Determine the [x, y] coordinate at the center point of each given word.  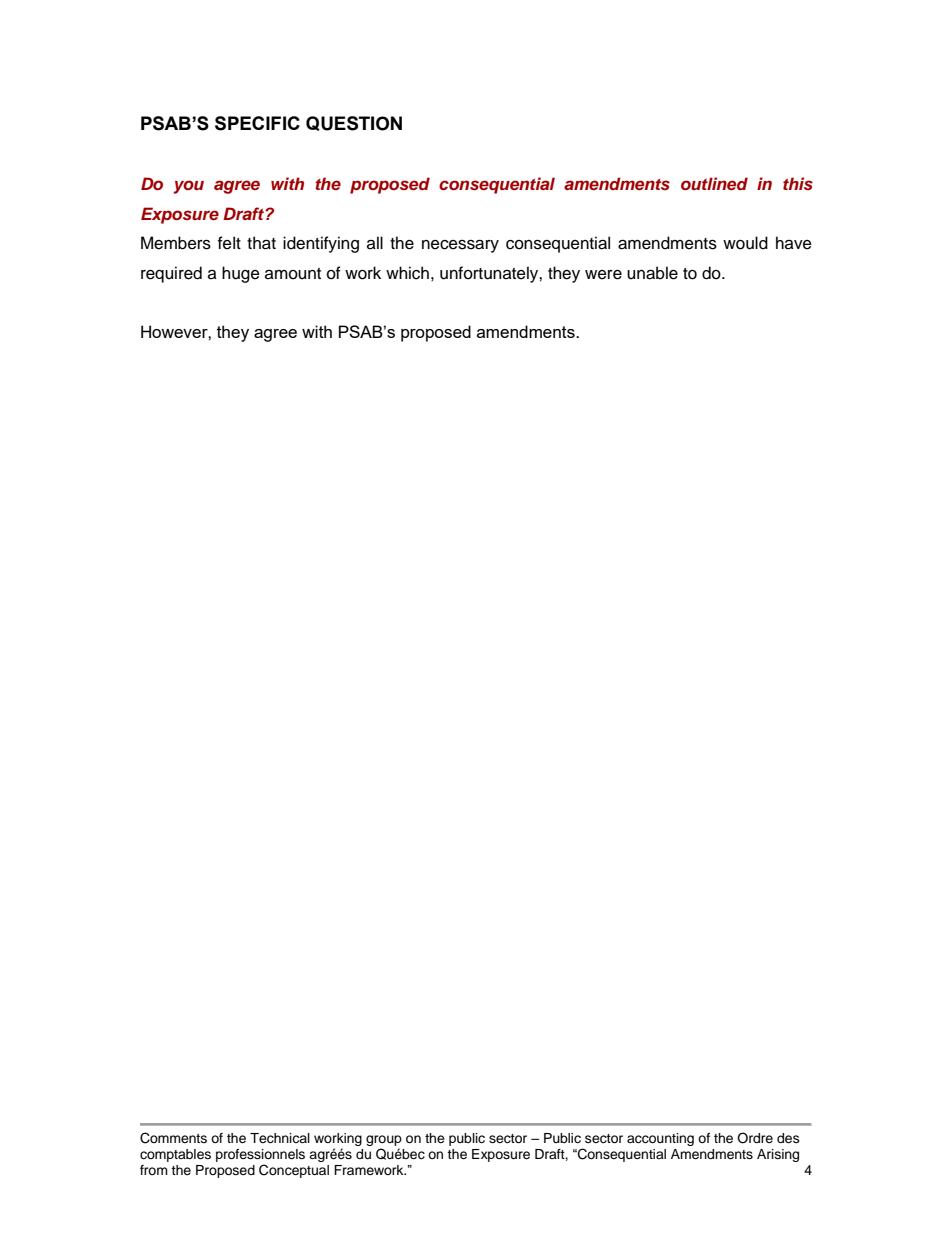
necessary [460, 246]
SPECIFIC [257, 123]
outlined [714, 183]
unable [652, 273]
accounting [660, 1139]
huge [241, 274]
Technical [280, 1138]
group [384, 1140]
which [407, 273]
